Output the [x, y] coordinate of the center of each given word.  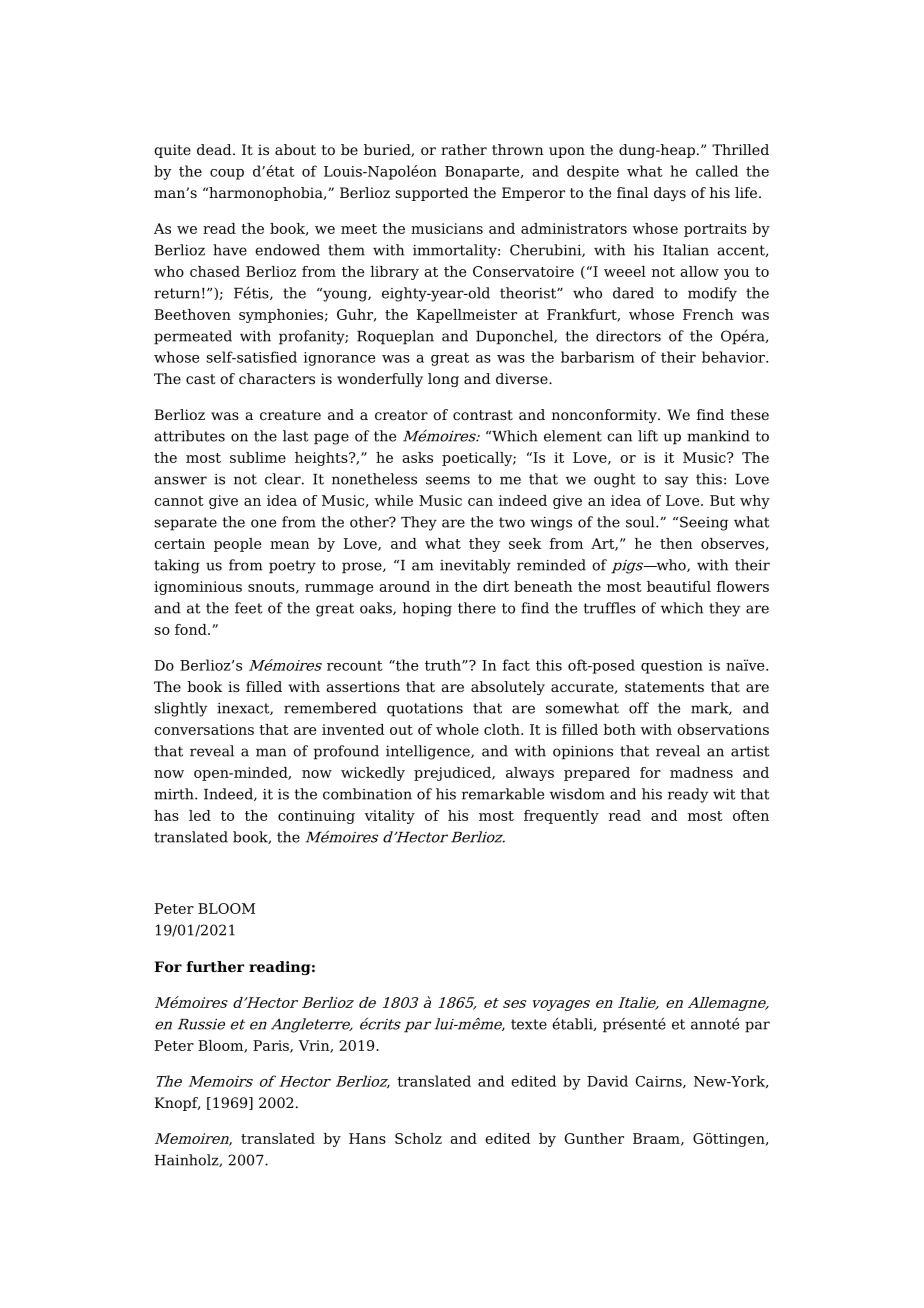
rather [464, 149]
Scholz [418, 1138]
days [670, 194]
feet [248, 608]
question [672, 667]
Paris [272, 1046]
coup [227, 174]
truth [444, 665]
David [607, 1081]
